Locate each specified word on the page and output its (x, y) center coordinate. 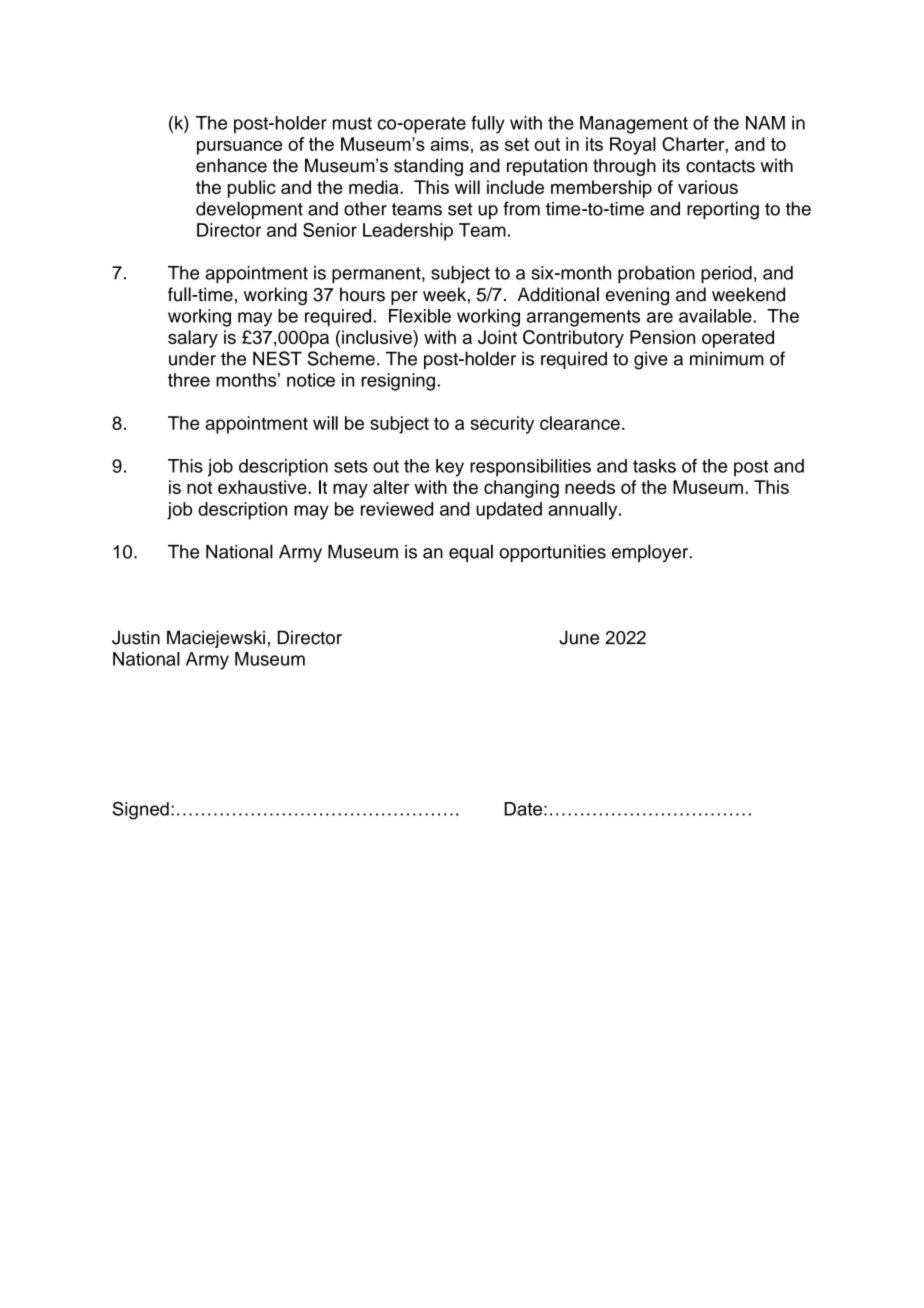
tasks (654, 466)
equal (471, 553)
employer (651, 553)
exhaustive (263, 487)
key (450, 468)
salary (193, 339)
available (716, 316)
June (579, 637)
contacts (720, 166)
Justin (136, 637)
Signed (140, 811)
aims (450, 144)
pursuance (239, 148)
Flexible (420, 316)
